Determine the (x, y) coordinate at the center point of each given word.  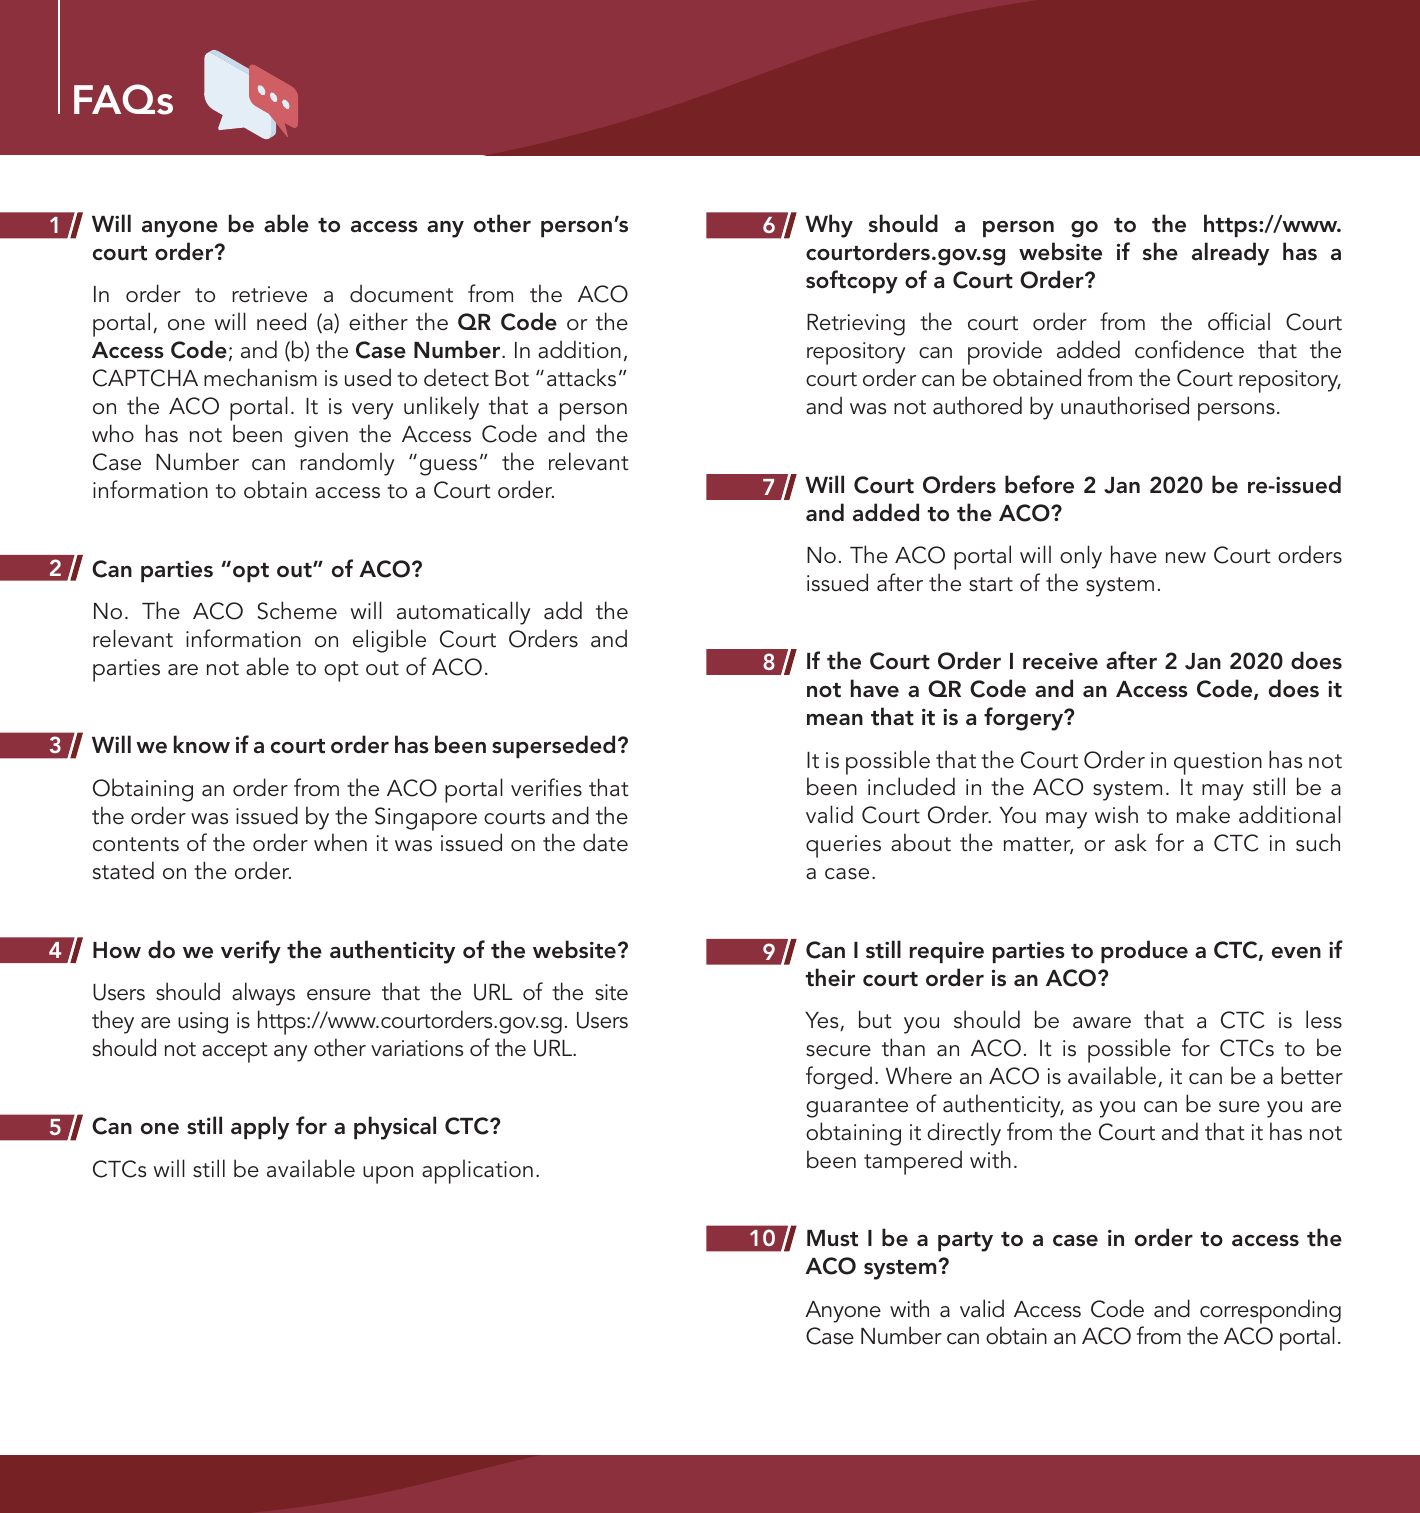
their (830, 977)
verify (251, 952)
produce (1144, 951)
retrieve (269, 294)
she (1160, 251)
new (1186, 558)
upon (388, 1175)
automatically (464, 613)
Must (832, 1238)
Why (829, 226)
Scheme (297, 610)
